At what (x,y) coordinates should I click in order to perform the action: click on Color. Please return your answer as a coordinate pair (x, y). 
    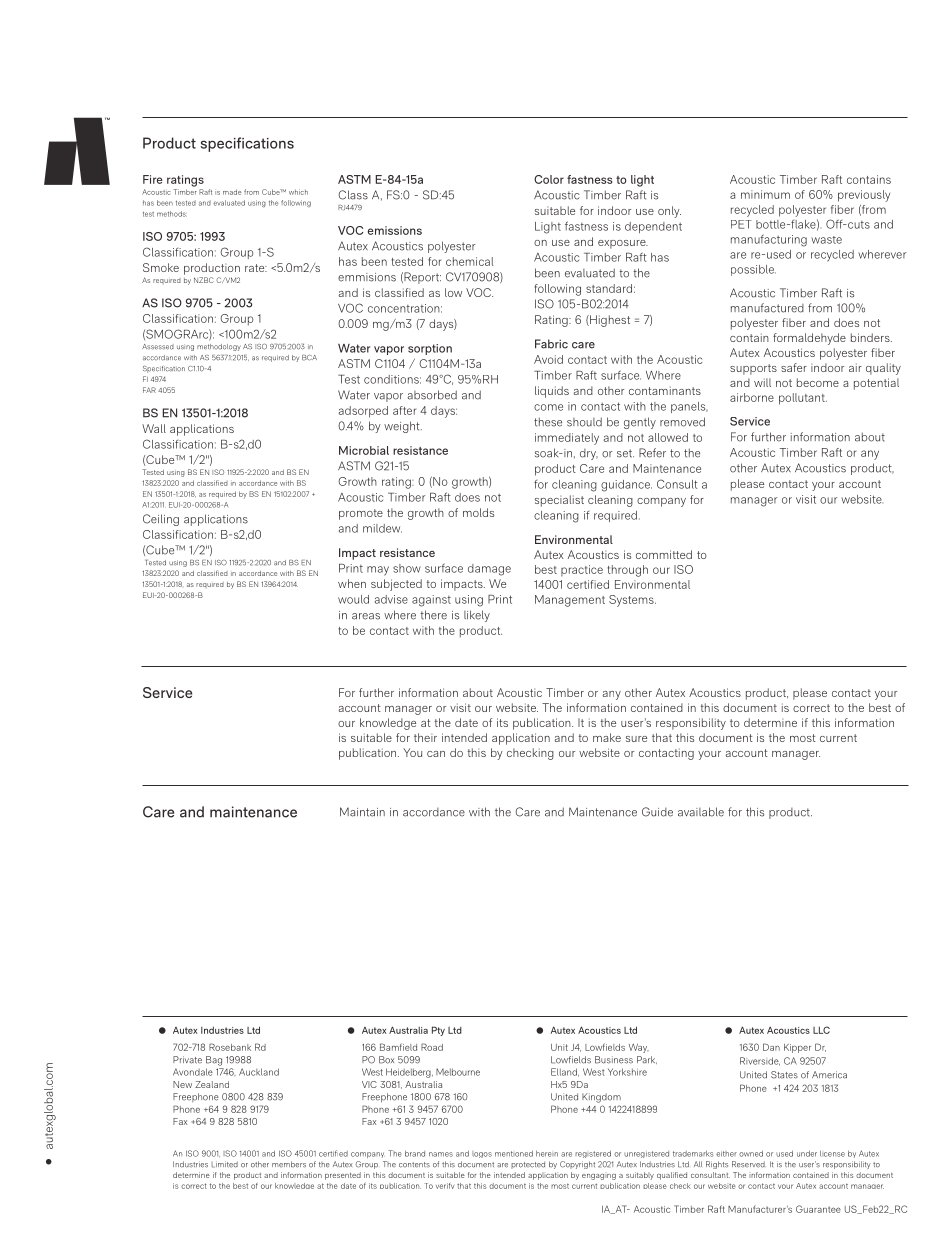
    Looking at the image, I should click on (549, 179).
